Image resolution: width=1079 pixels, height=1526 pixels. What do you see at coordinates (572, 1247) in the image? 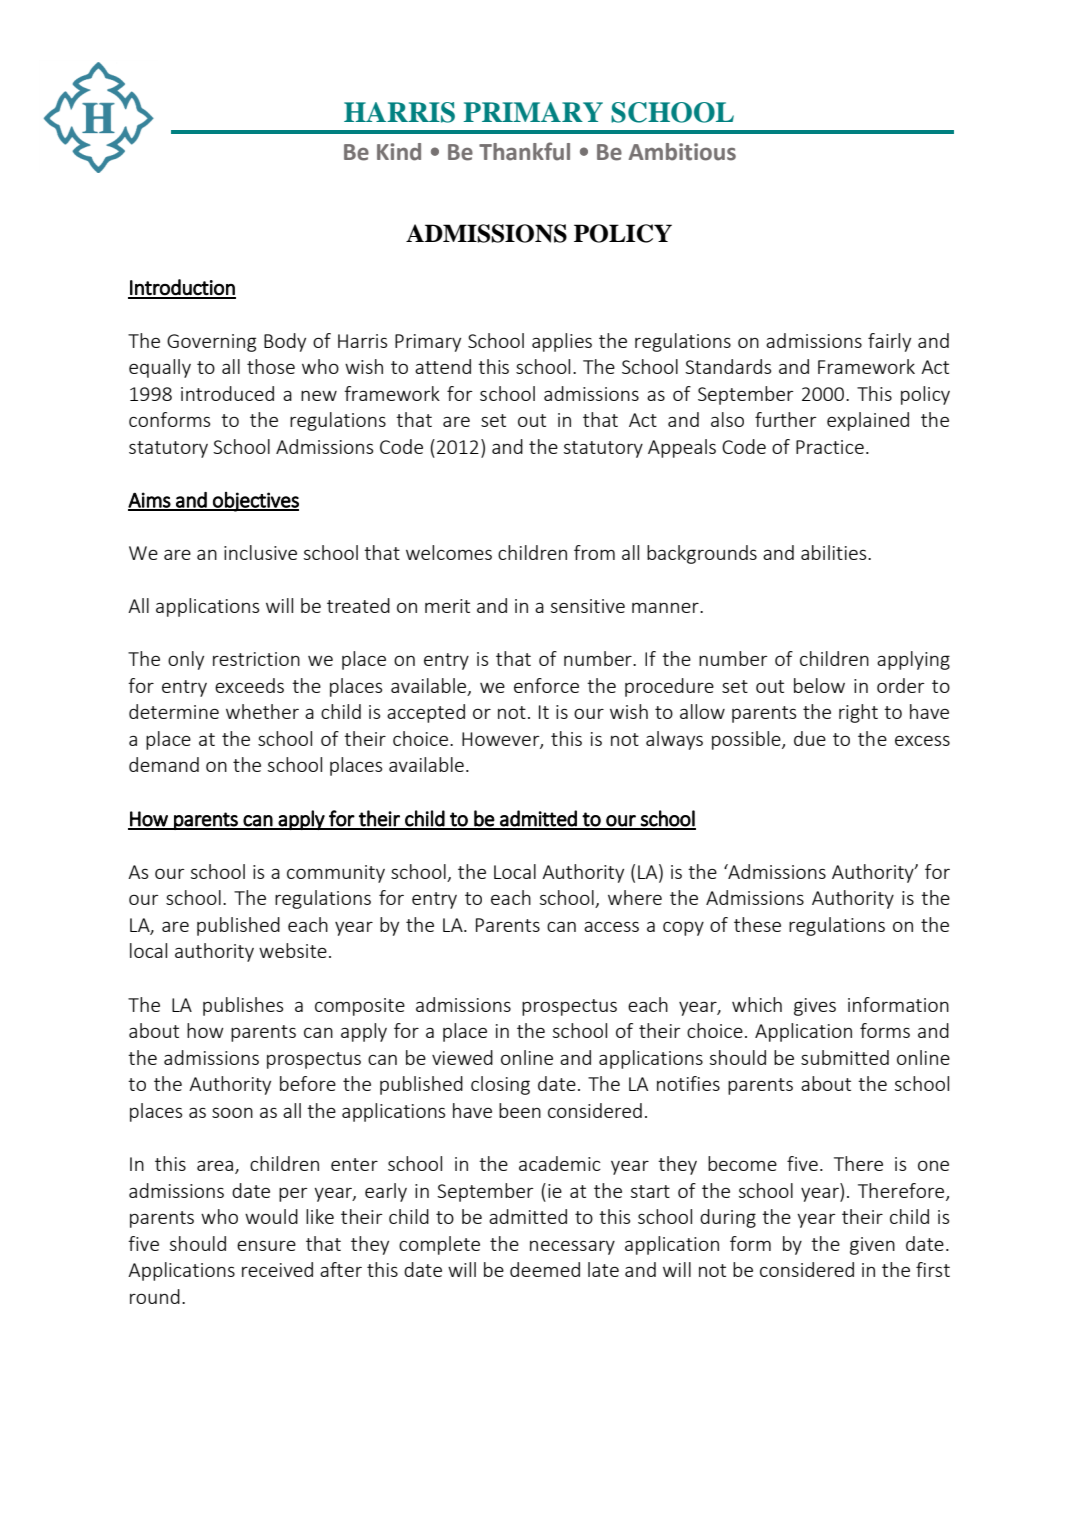
I see `necessary` at bounding box center [572, 1247].
